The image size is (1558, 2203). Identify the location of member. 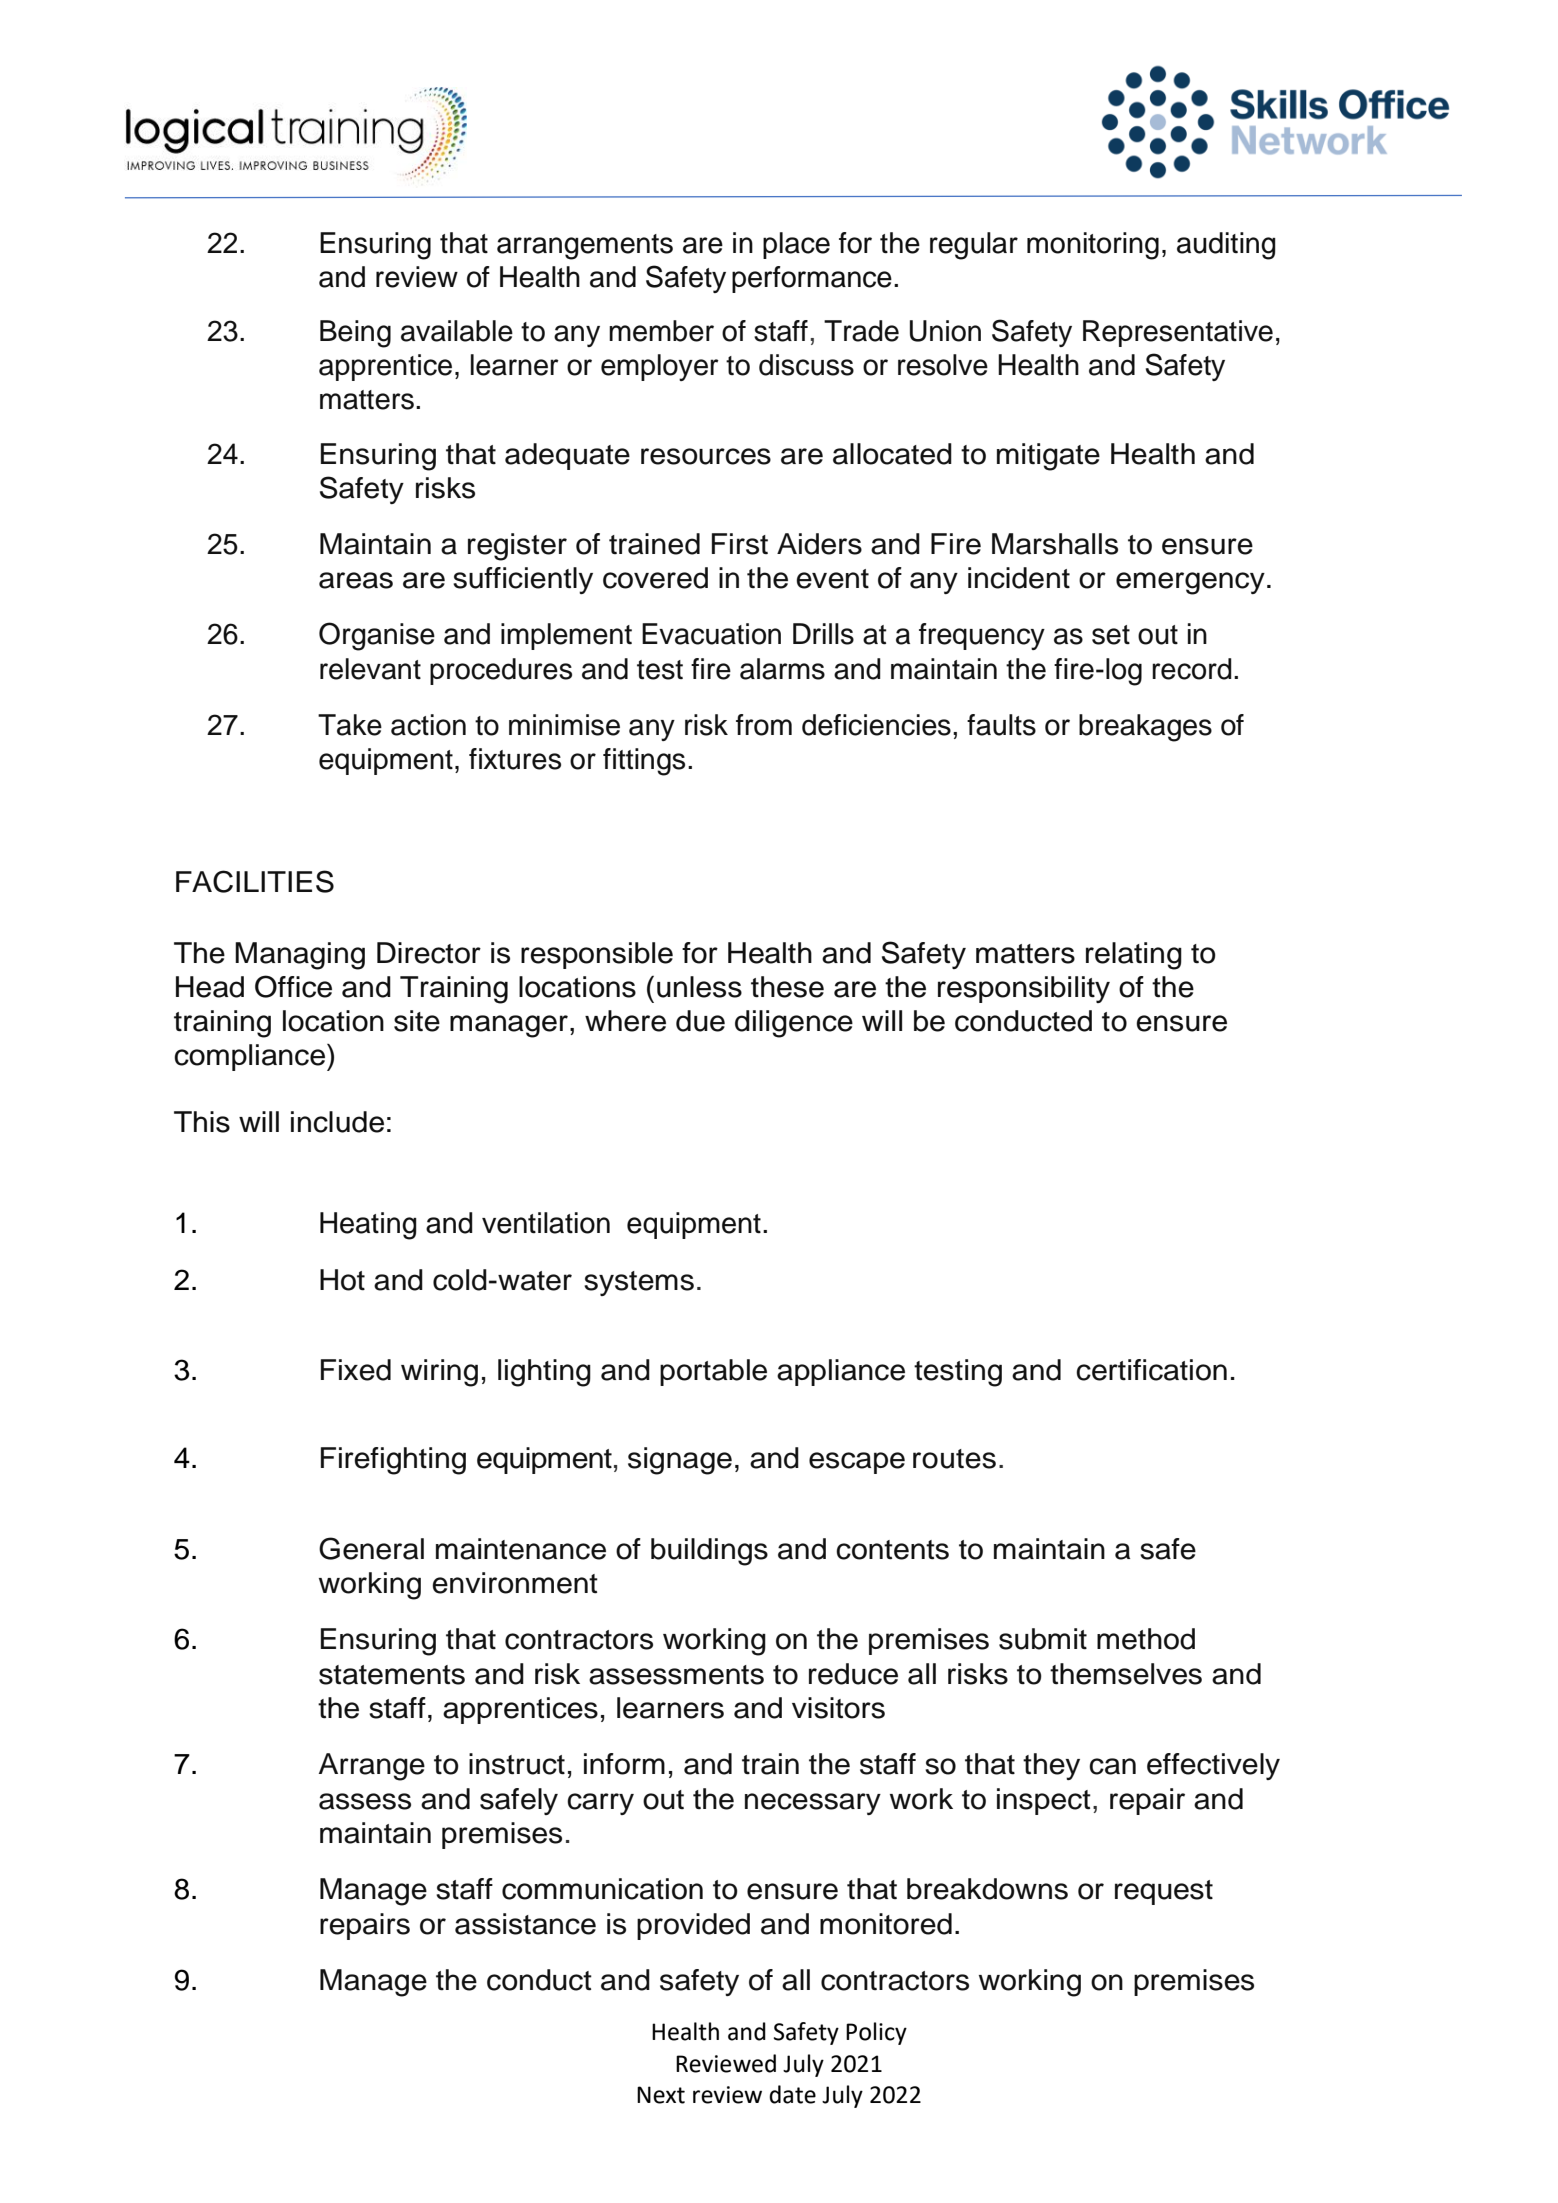
(661, 331).
